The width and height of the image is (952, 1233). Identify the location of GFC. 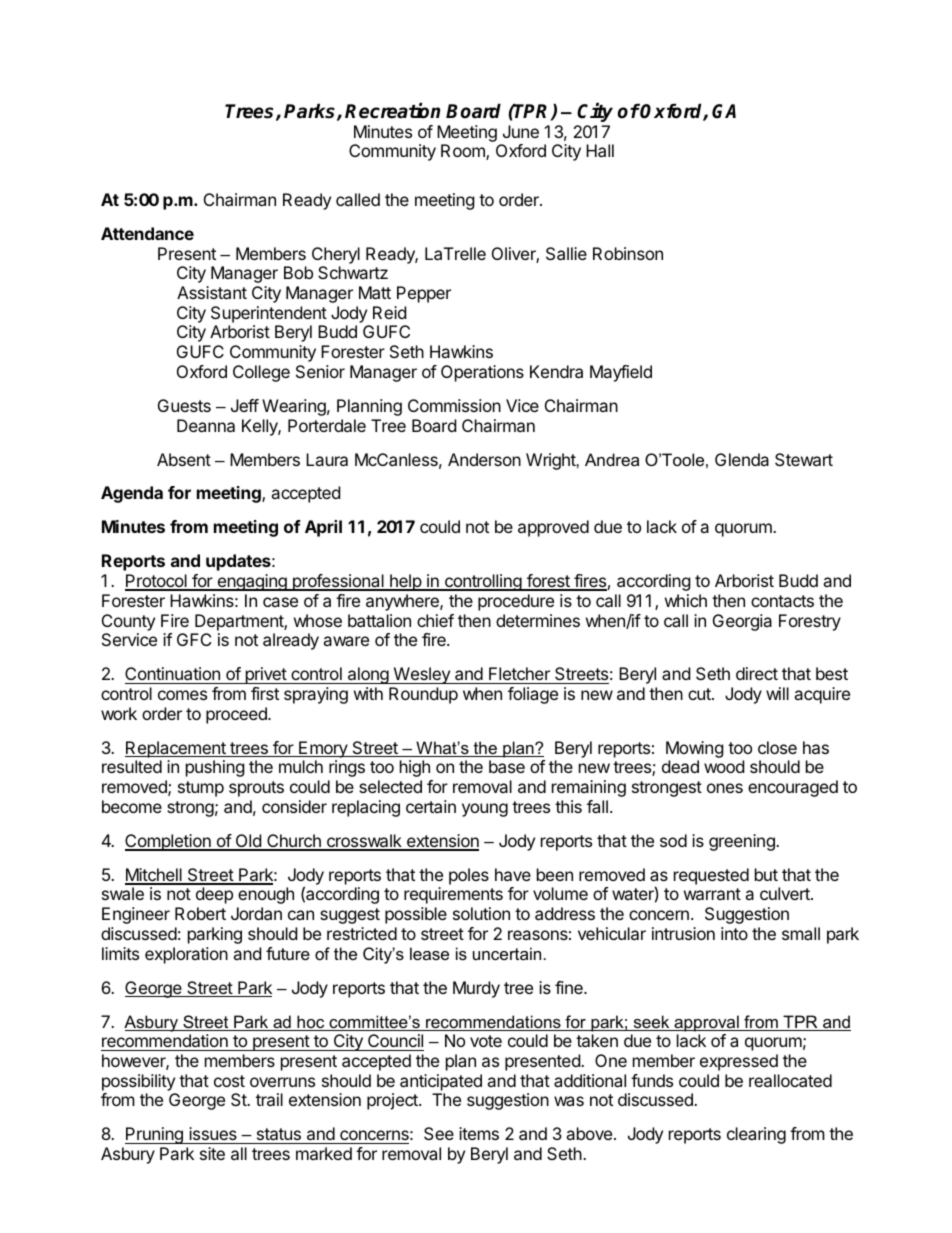
(194, 639).
